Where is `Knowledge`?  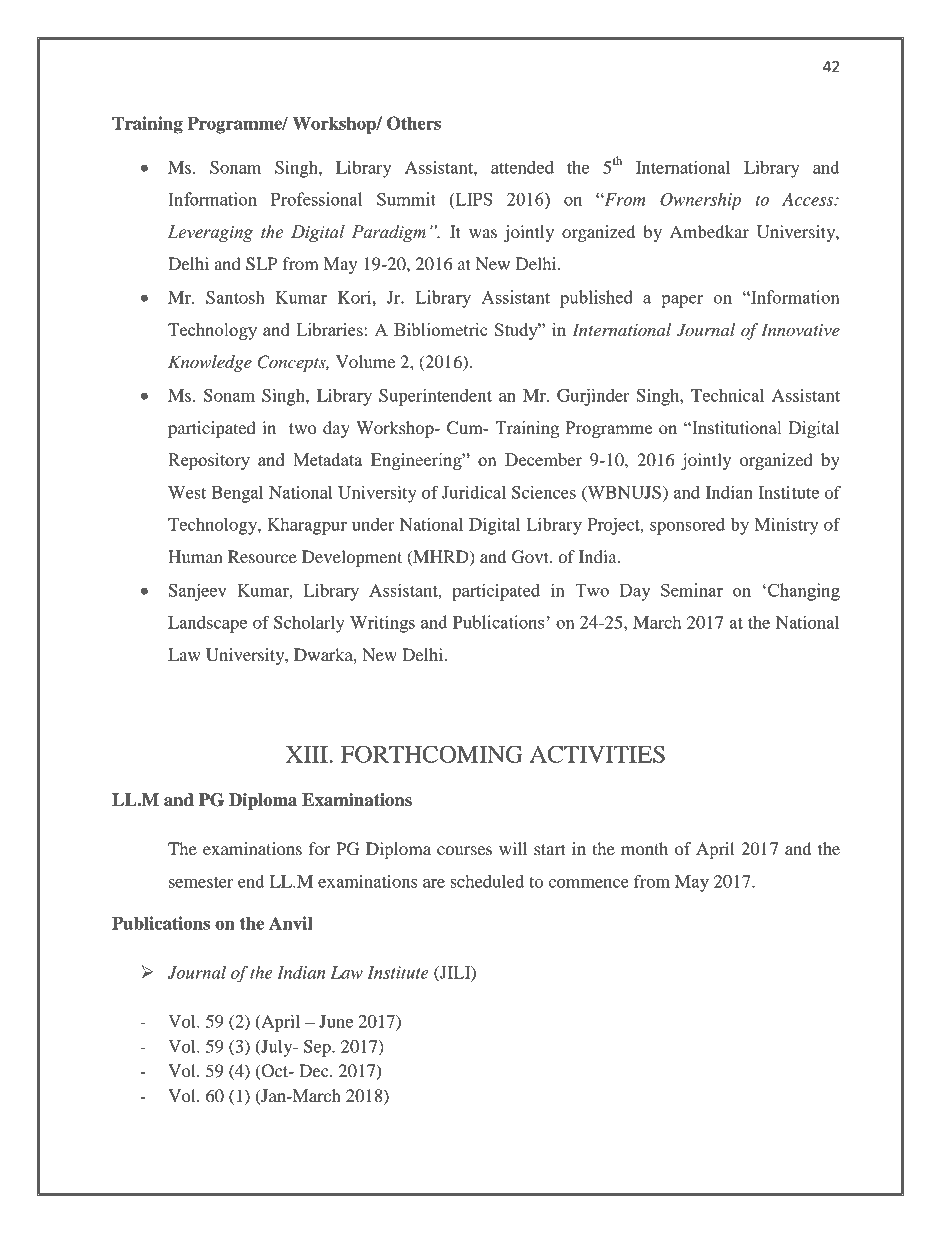 Knowledge is located at coordinates (210, 363).
